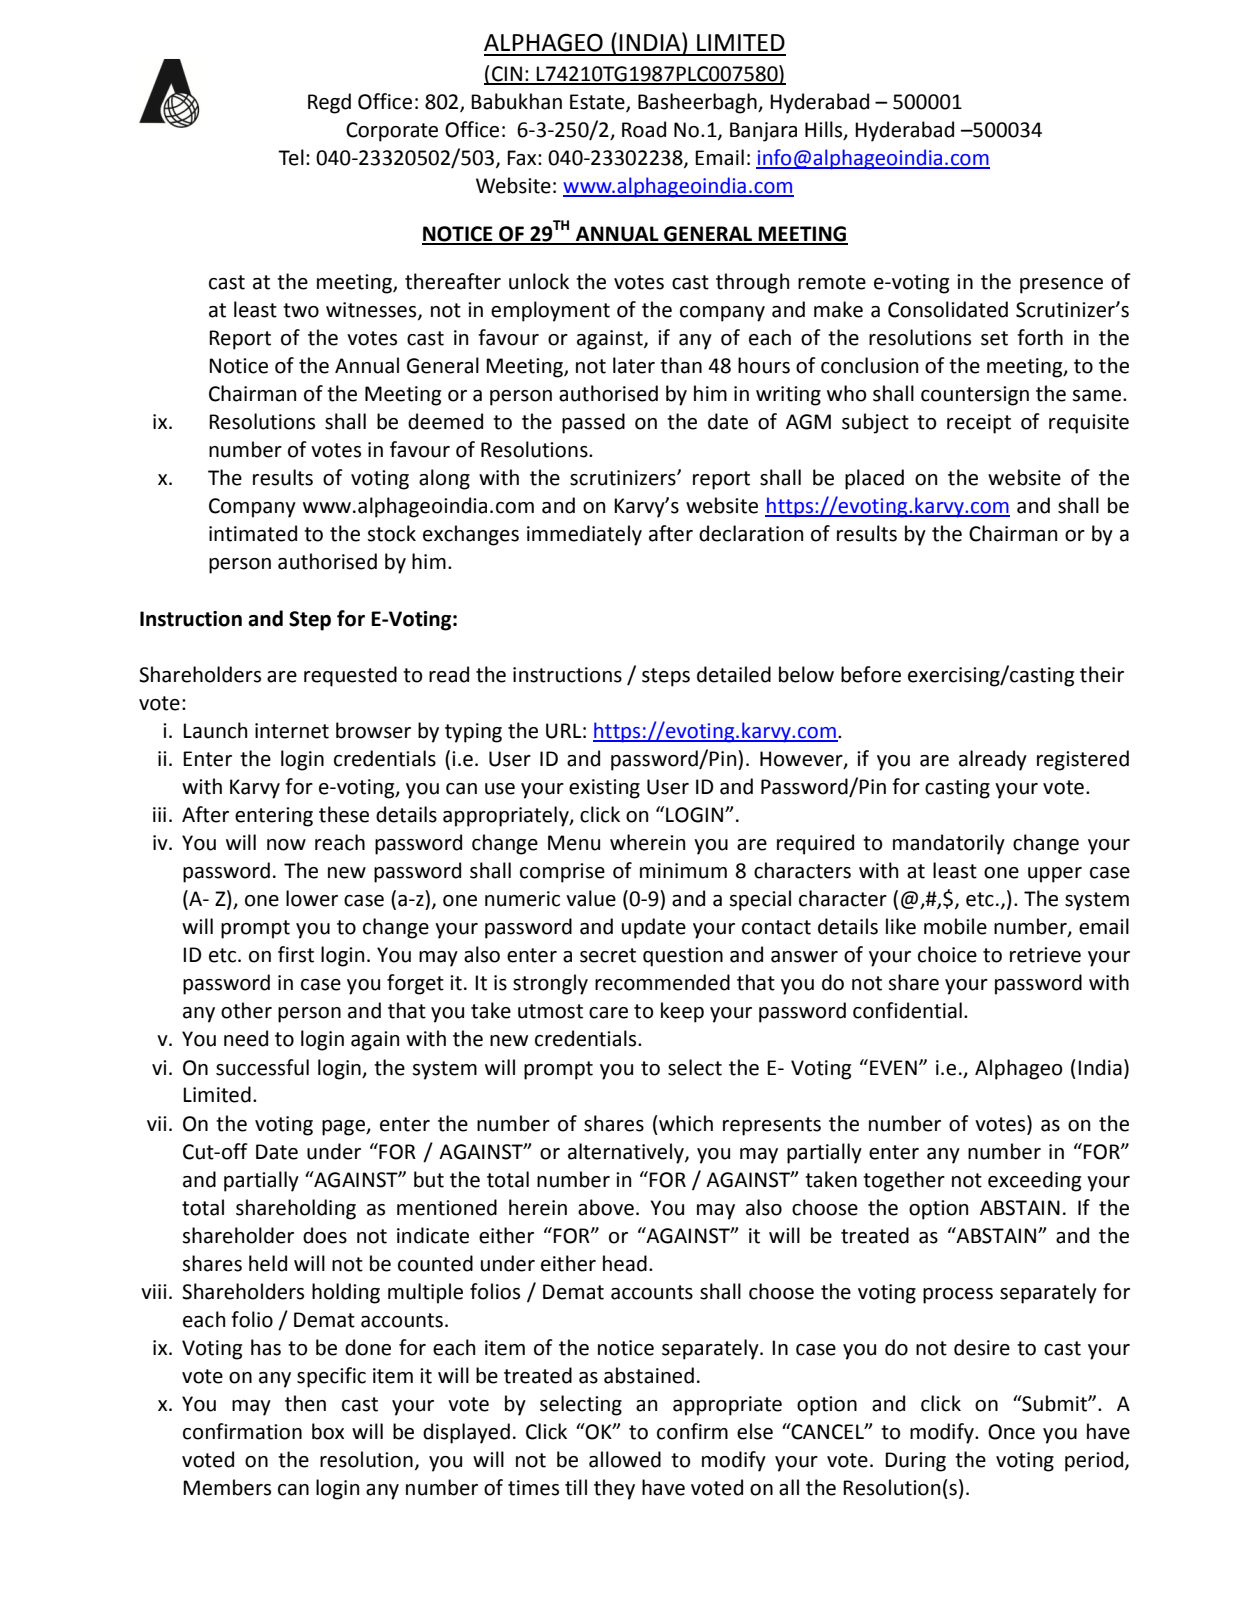 Image resolution: width=1247 pixels, height=1614 pixels. I want to click on existing, so click(604, 789).
